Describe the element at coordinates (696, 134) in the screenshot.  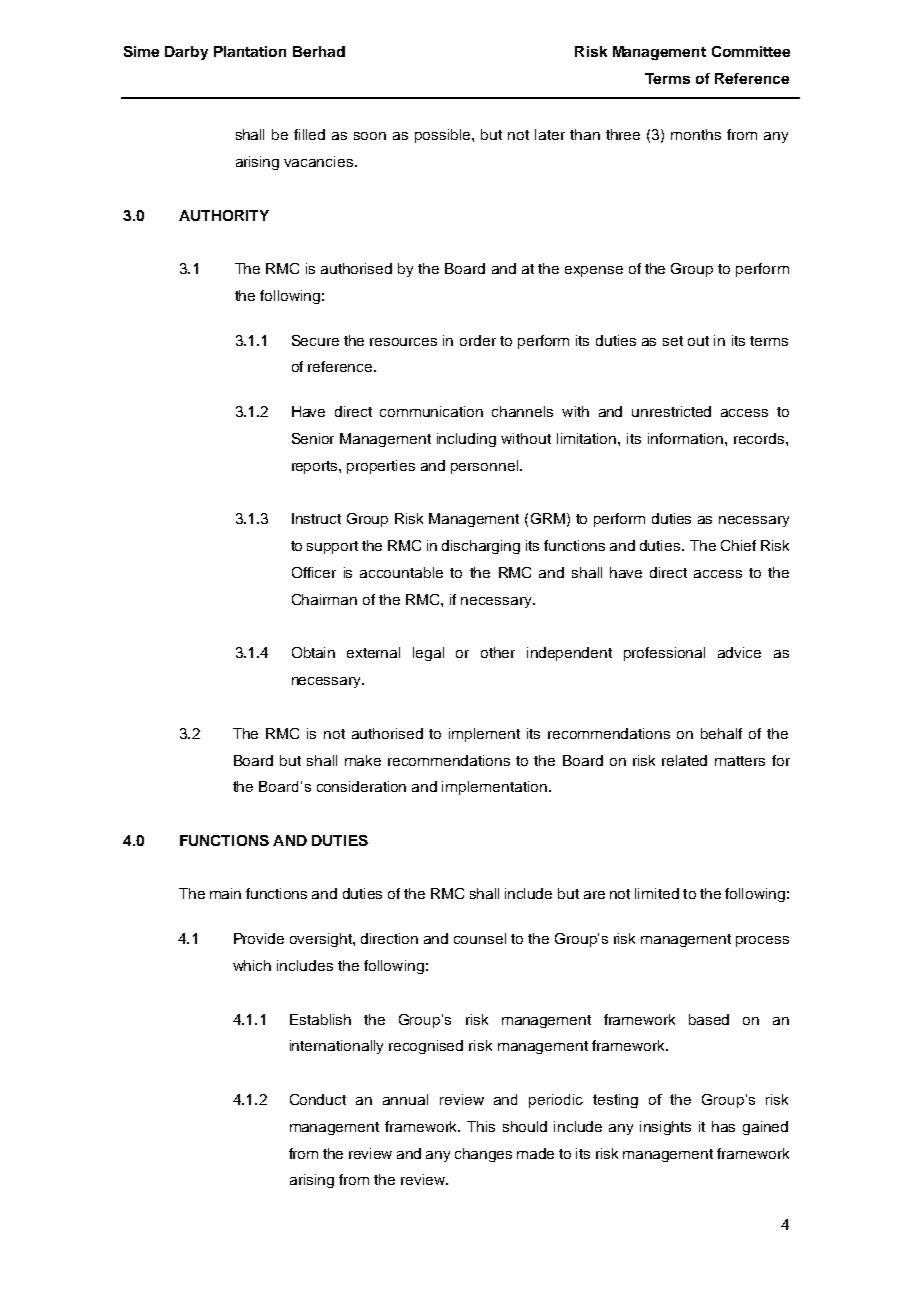
I see `months` at that location.
